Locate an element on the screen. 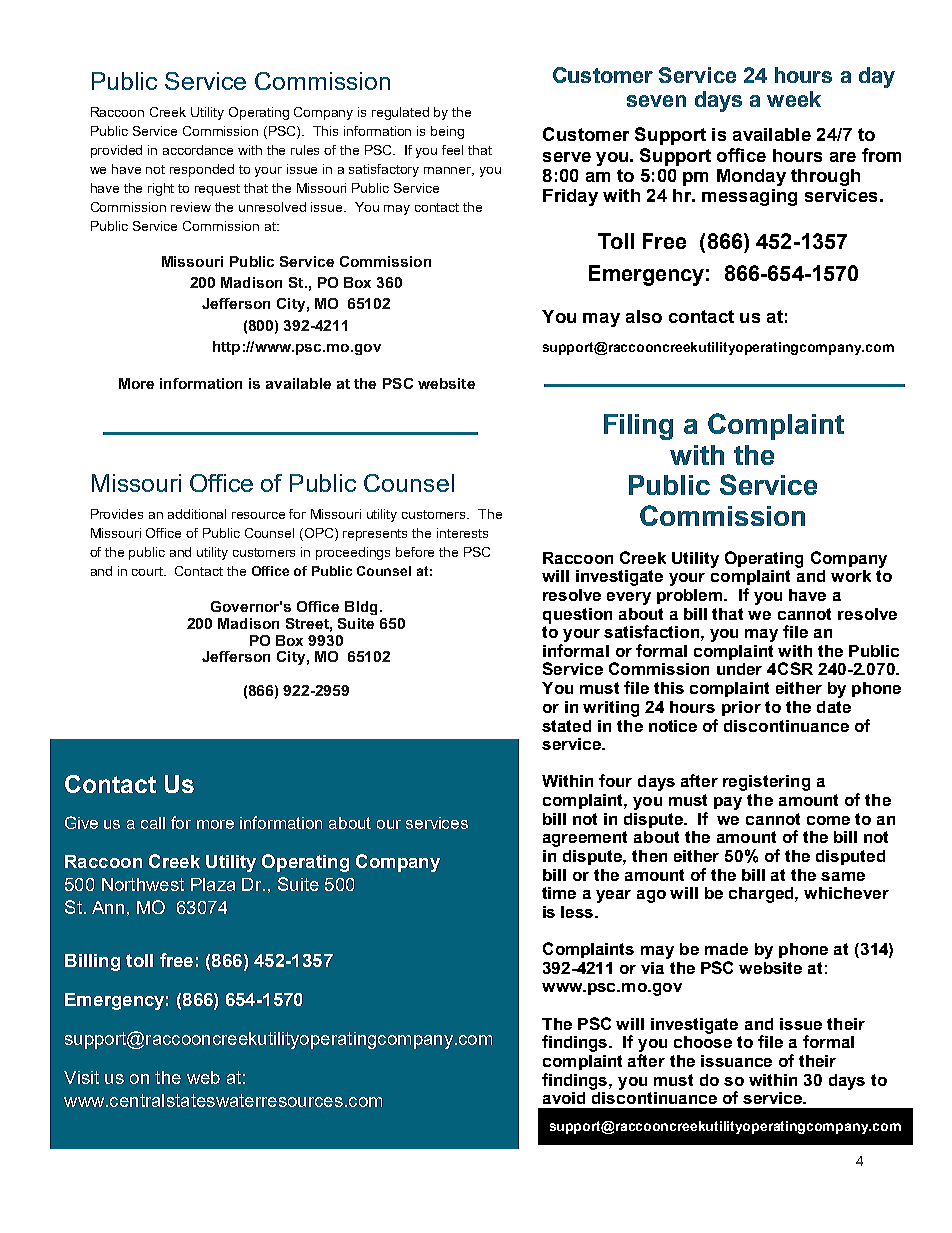 This screenshot has width=952, height=1233. Visit is located at coordinates (81, 1077).
